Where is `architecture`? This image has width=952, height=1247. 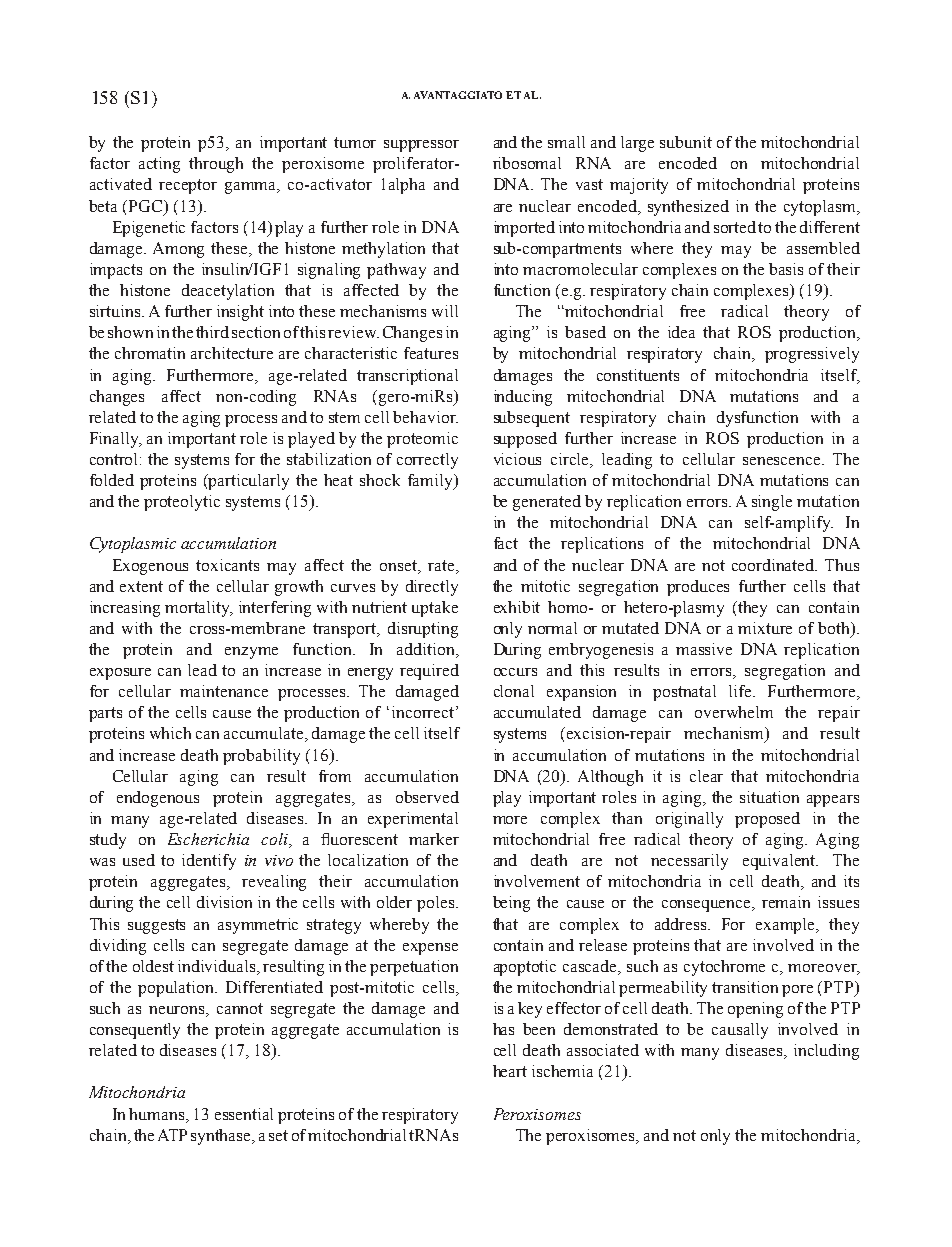
architecture is located at coordinates (232, 353).
